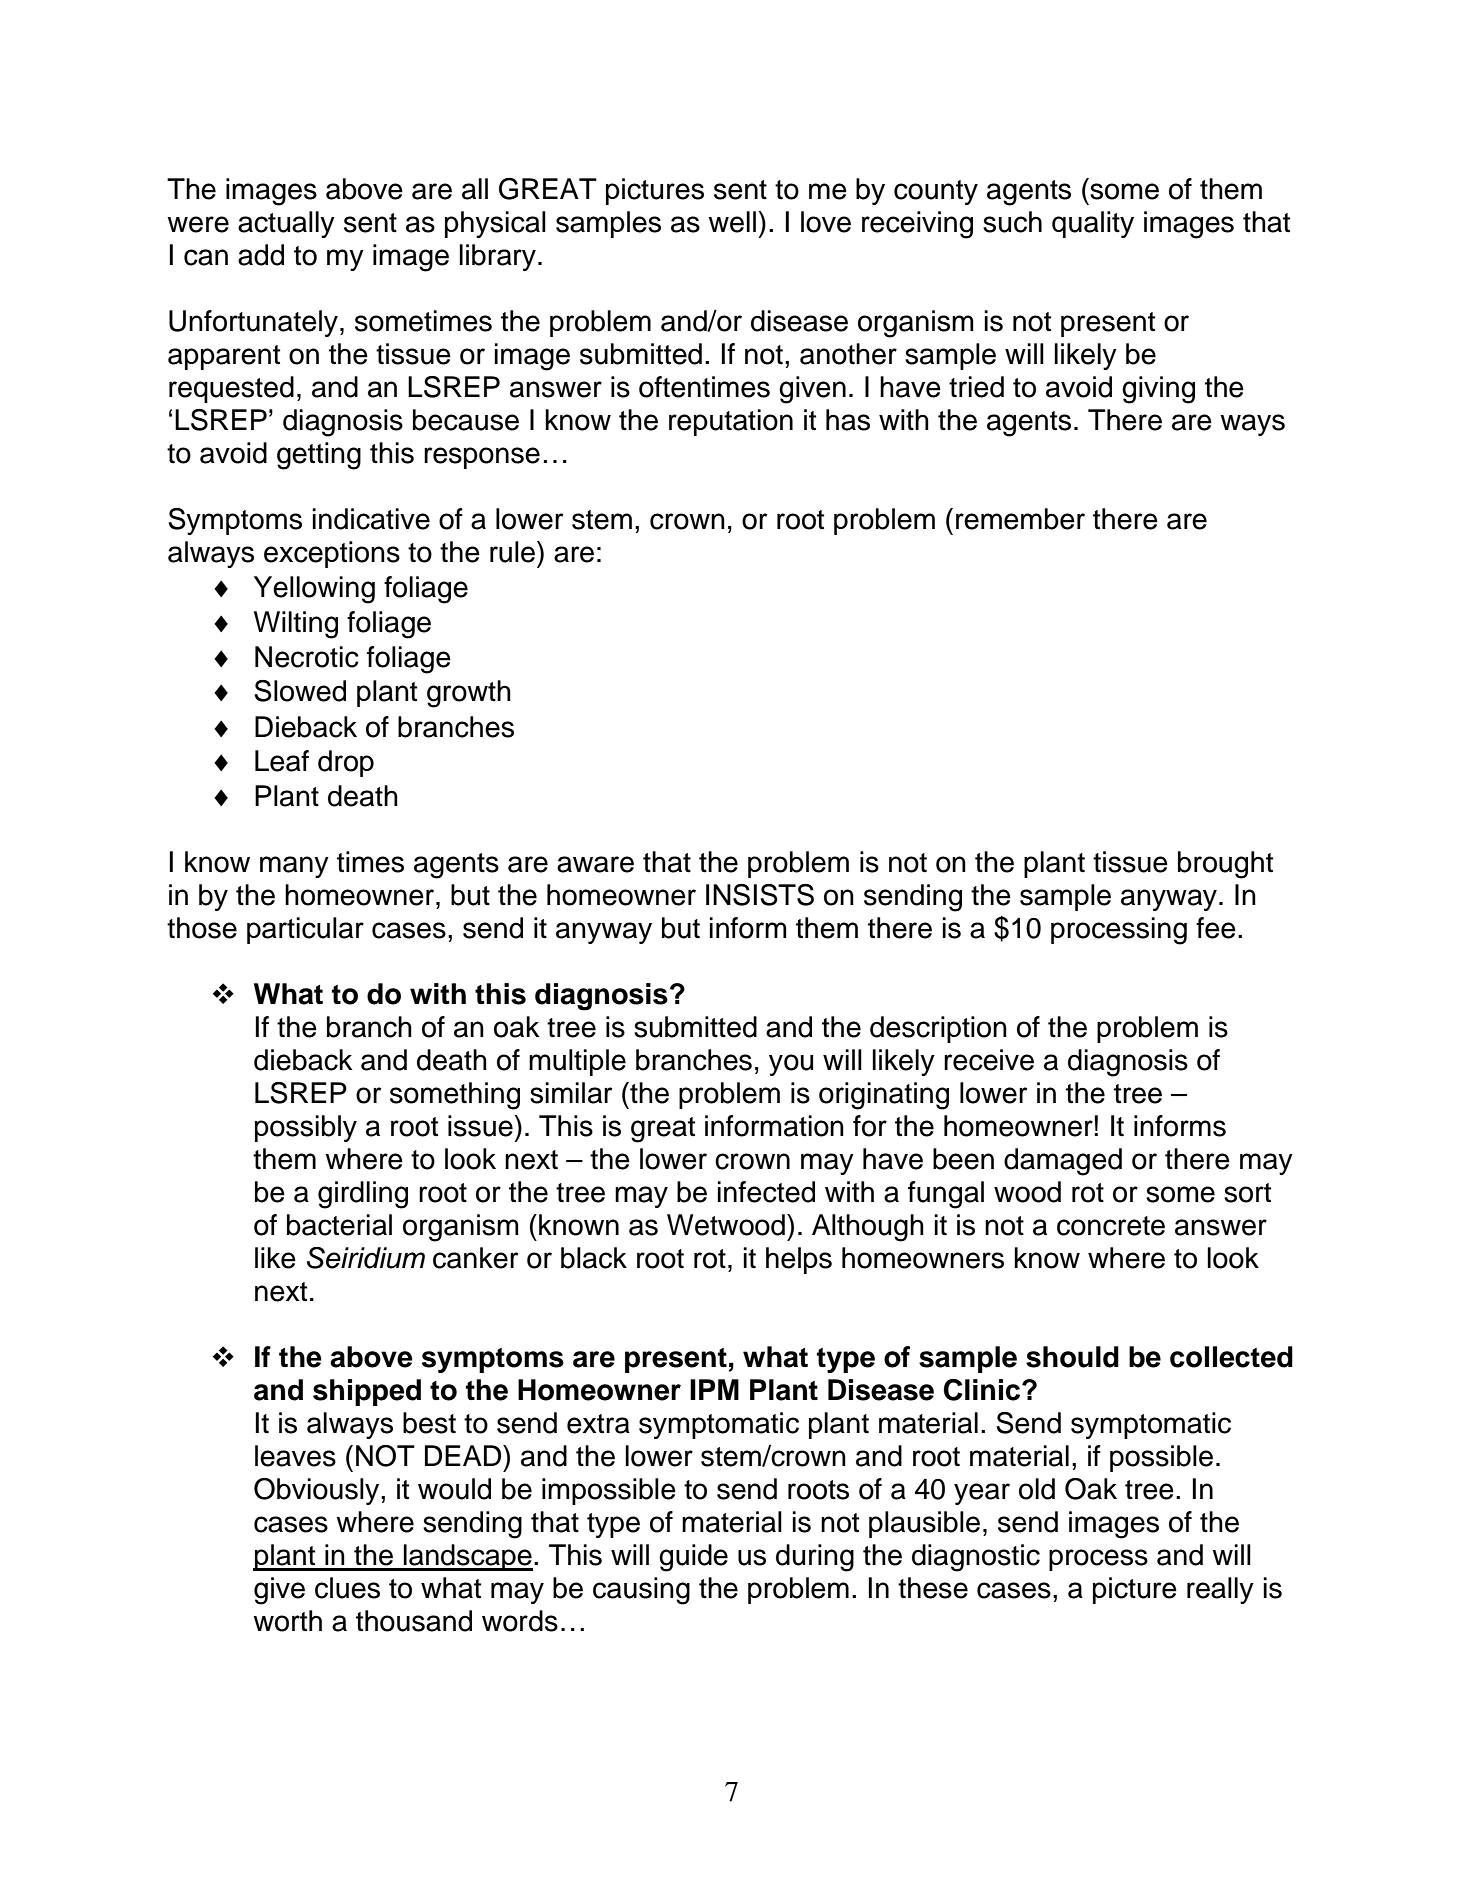  What do you see at coordinates (732, 222) in the screenshot?
I see `well` at bounding box center [732, 222].
